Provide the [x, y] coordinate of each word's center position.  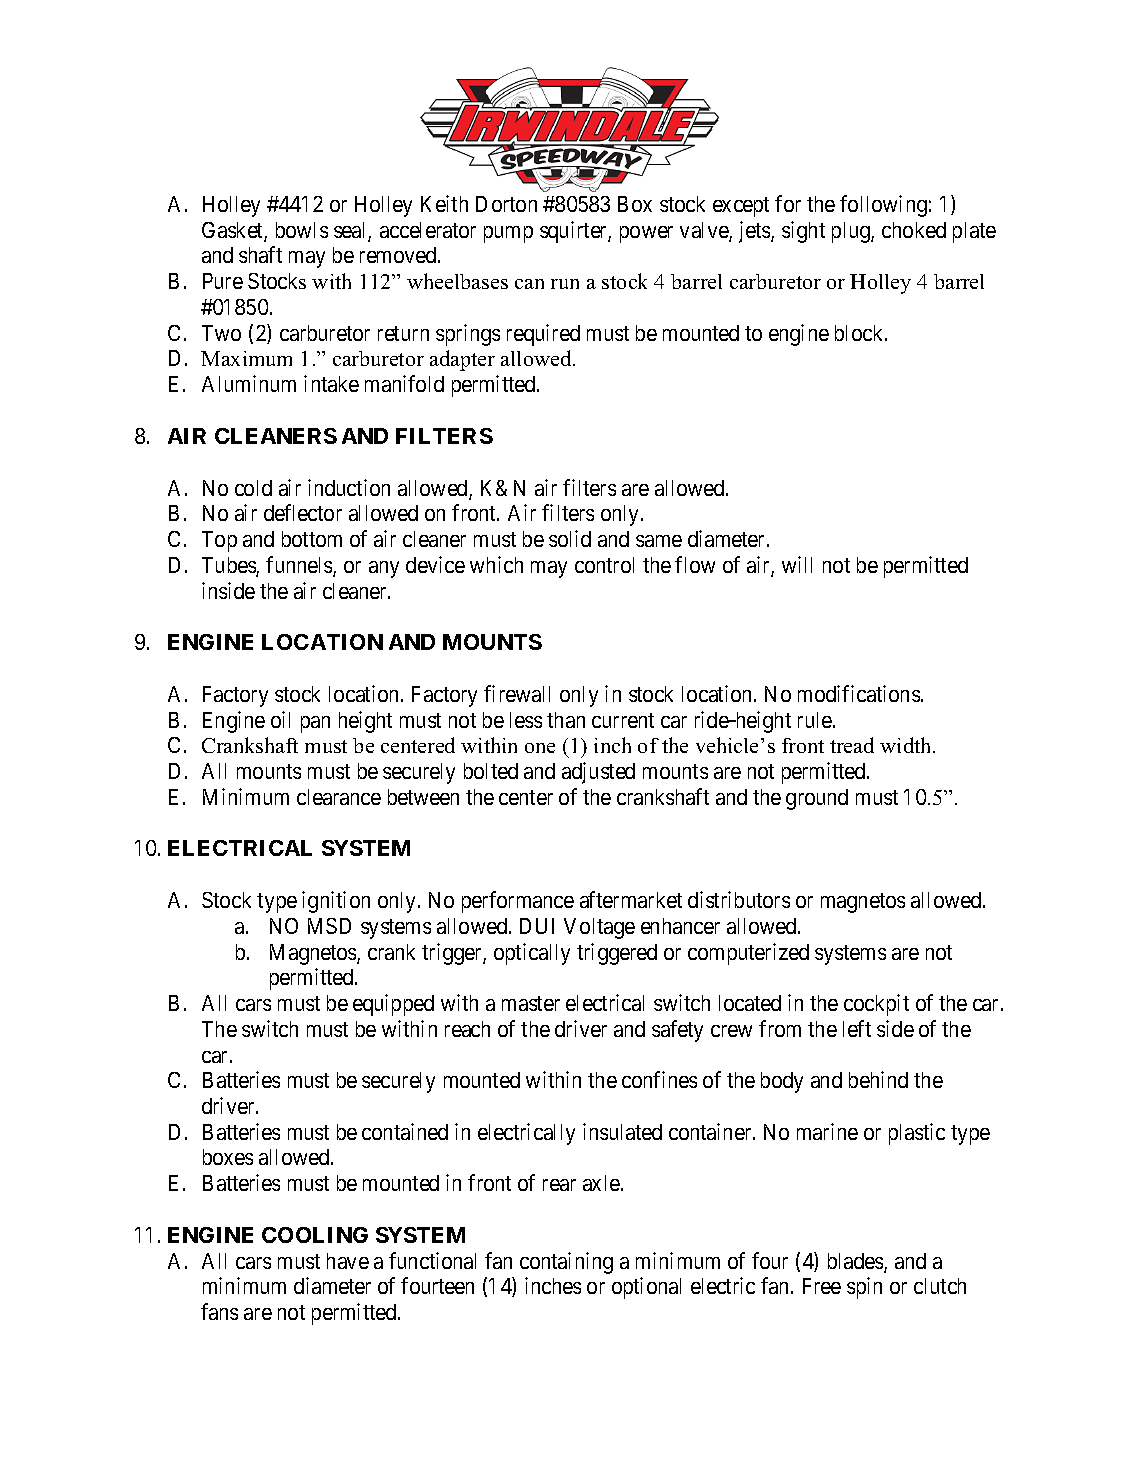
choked [914, 230]
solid [570, 538]
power [646, 234]
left [857, 1028]
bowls [302, 230]
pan [315, 724]
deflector [303, 512]
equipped [393, 1005]
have [348, 1261]
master [531, 1003]
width [907, 745]
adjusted [598, 773]
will [797, 564]
